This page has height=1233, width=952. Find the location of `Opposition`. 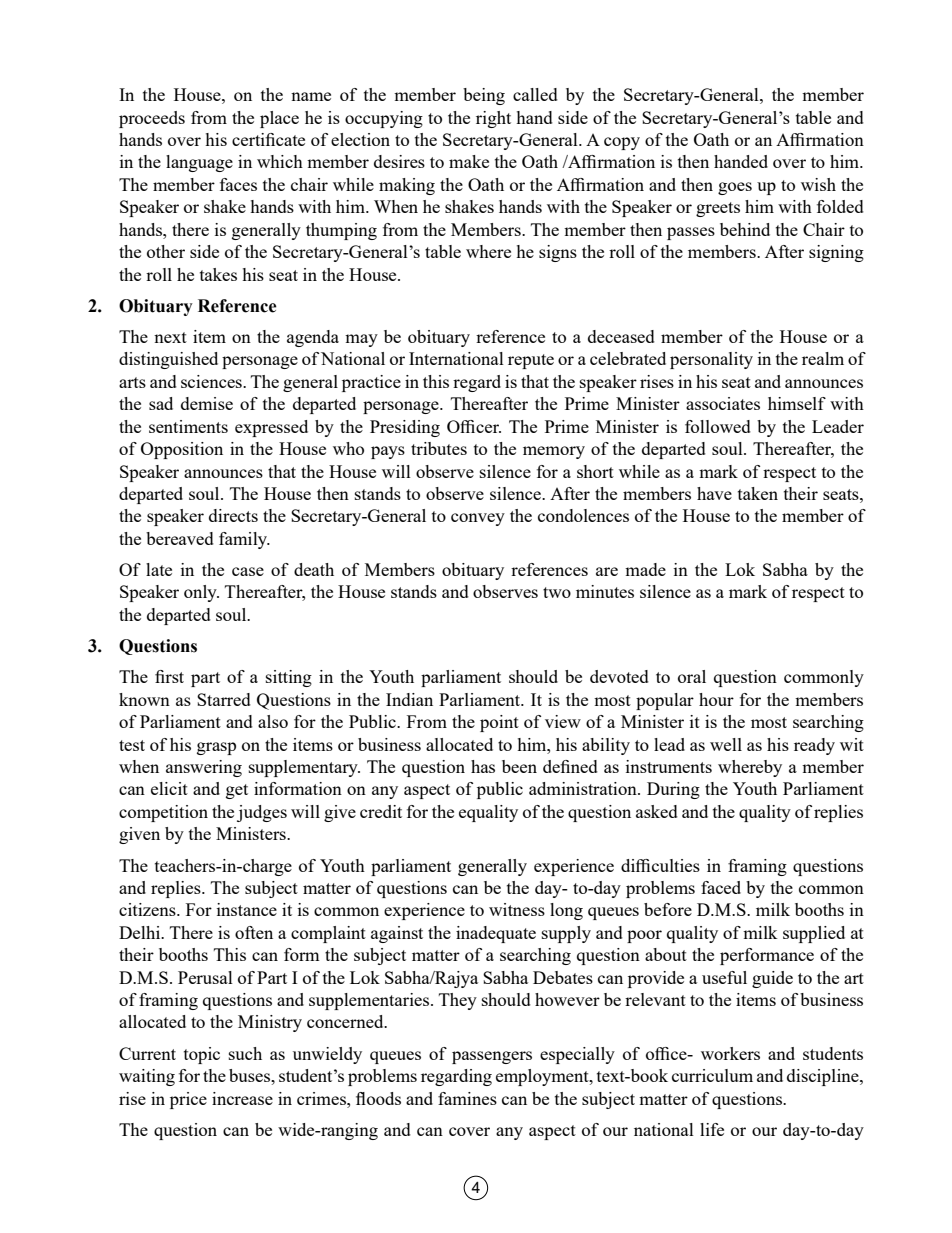

Opposition is located at coordinates (182, 450).
